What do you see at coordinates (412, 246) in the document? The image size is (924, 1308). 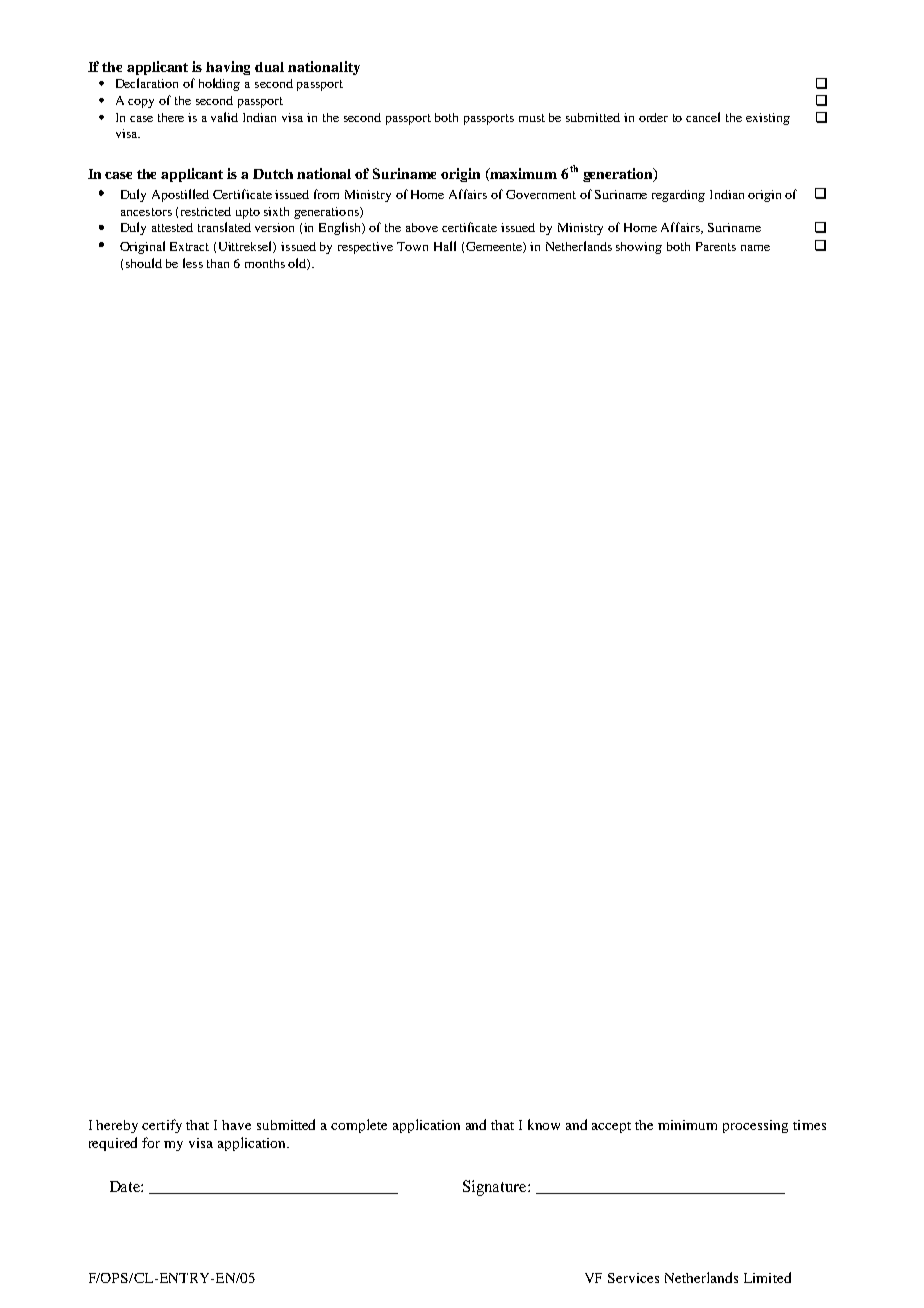 I see `Town` at bounding box center [412, 246].
